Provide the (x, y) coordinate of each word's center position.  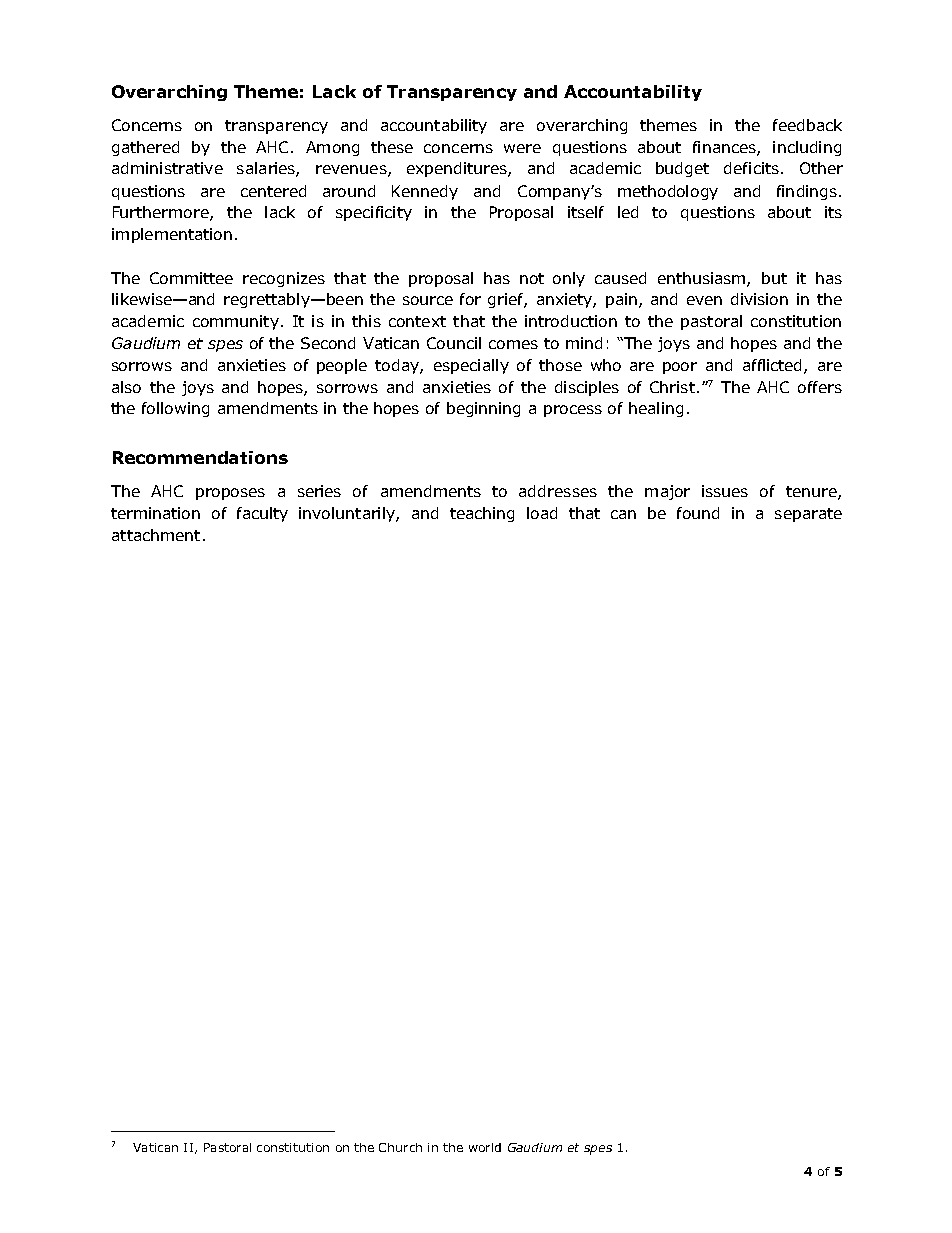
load (542, 513)
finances (725, 148)
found (698, 513)
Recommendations (200, 457)
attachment (156, 535)
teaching (482, 514)
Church (400, 1147)
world (485, 1147)
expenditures (458, 169)
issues (725, 491)
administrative (167, 168)
